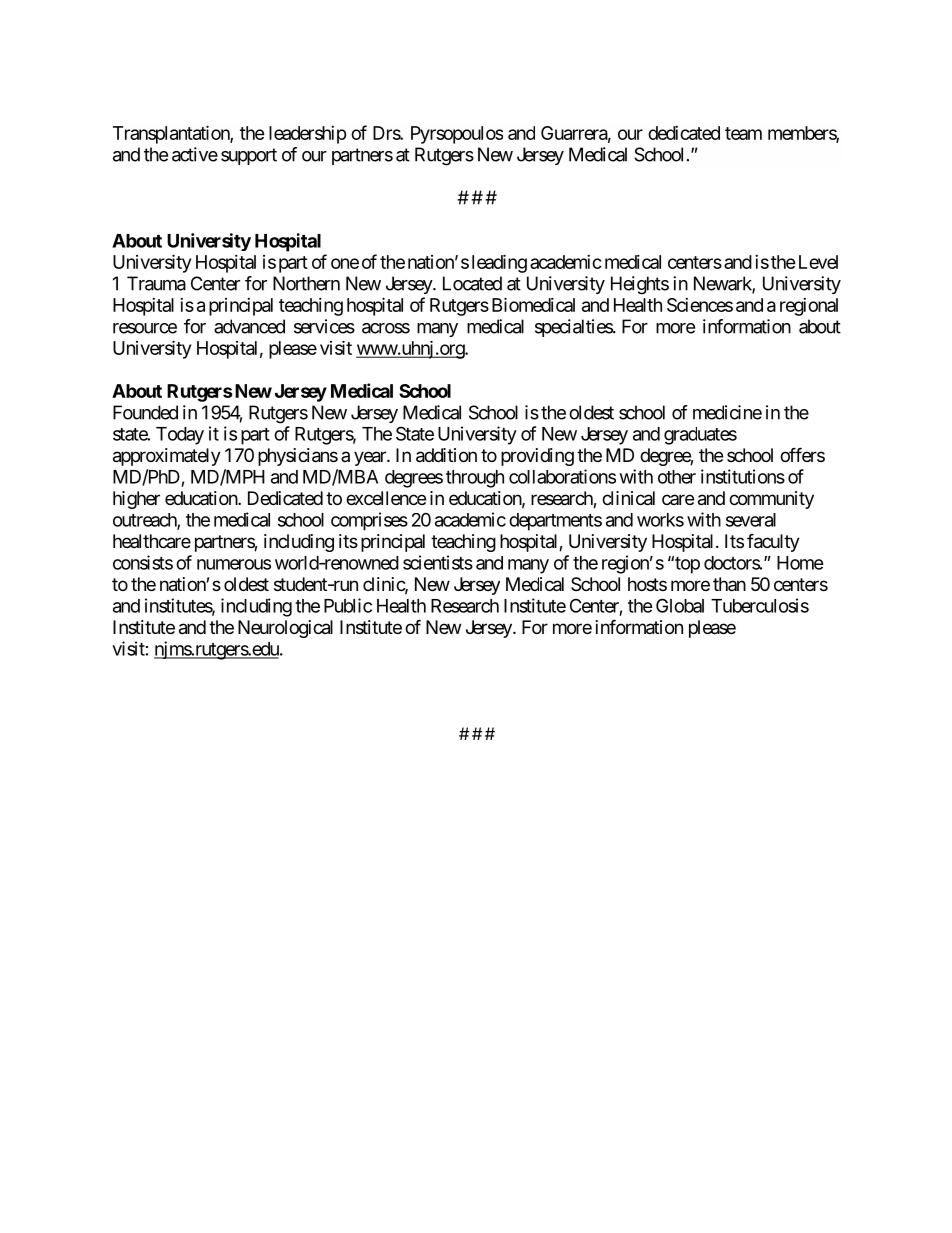 This screenshot has height=1233, width=952. Describe the element at coordinates (743, 133) in the screenshot. I see `team` at that location.
